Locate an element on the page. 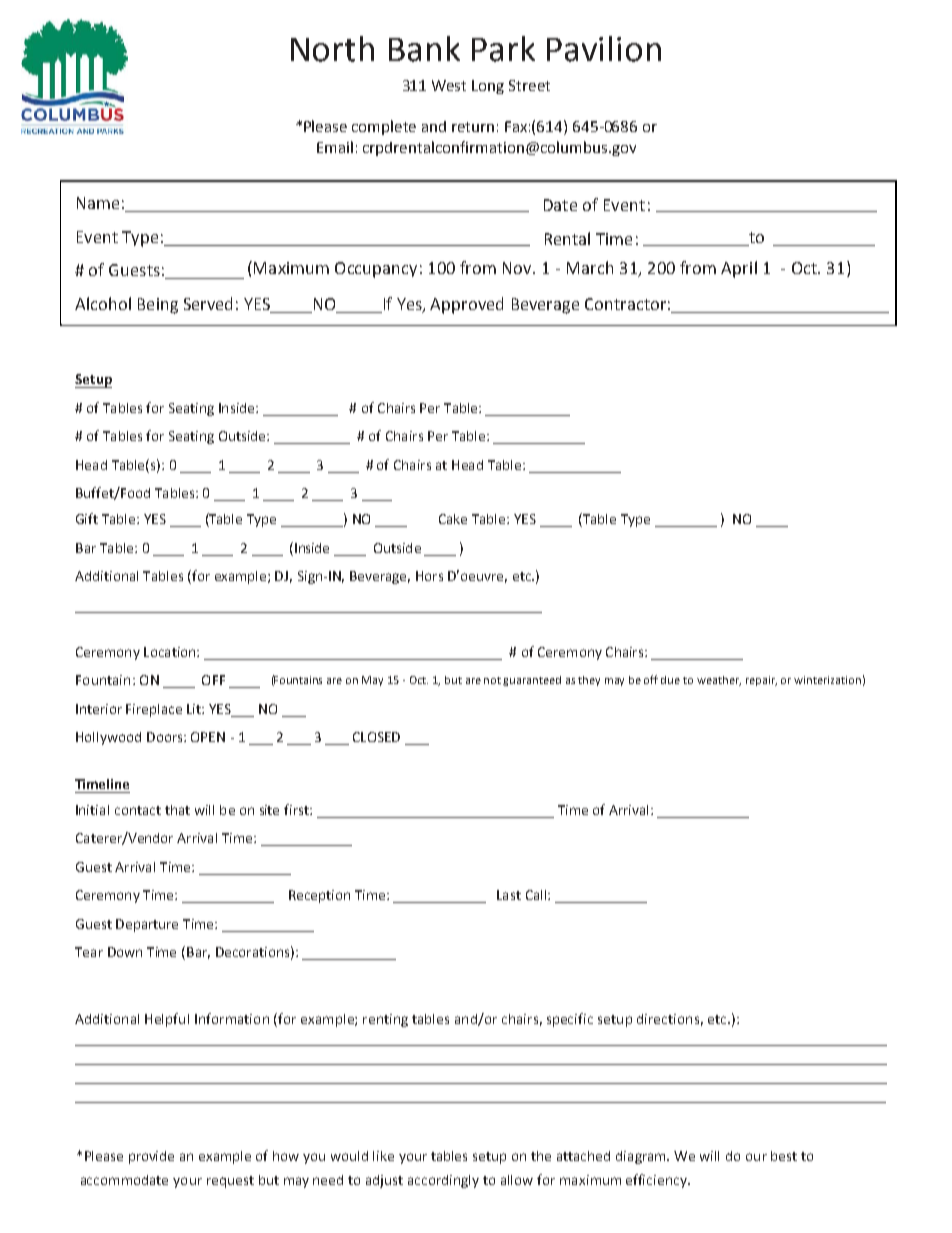 The width and height of the image is (952, 1233). West is located at coordinates (449, 85).
